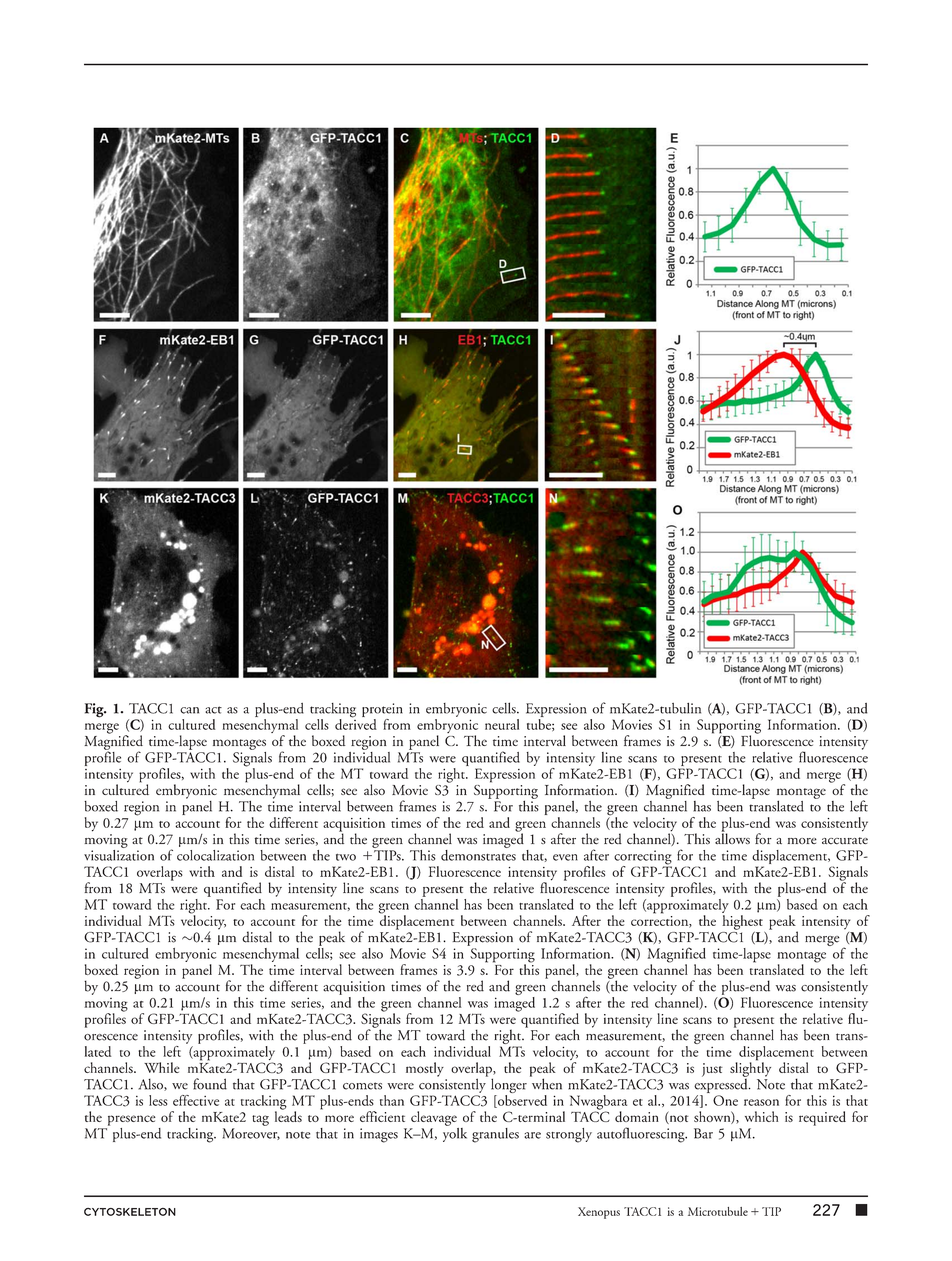 This page has width=952, height=1261. I want to click on While, so click(162, 1067).
